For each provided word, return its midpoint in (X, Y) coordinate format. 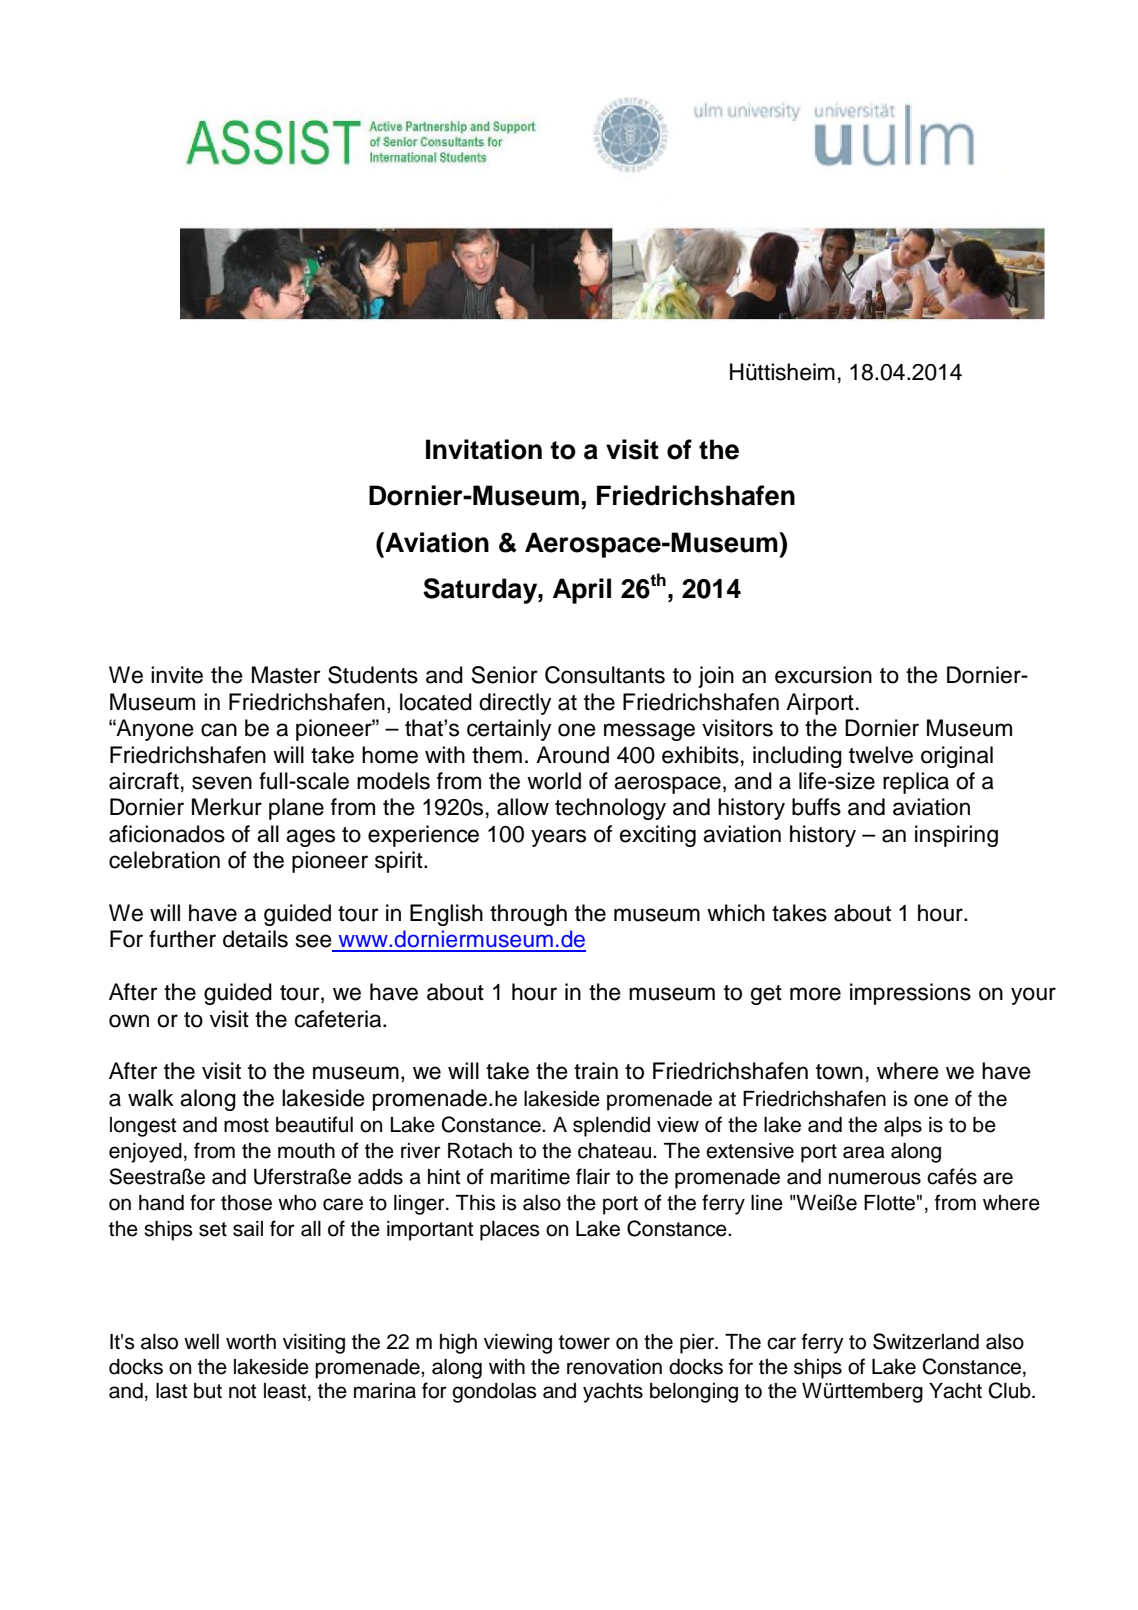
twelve (881, 755)
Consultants (605, 675)
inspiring (956, 836)
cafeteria (339, 1019)
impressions (910, 994)
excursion (823, 675)
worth (251, 1342)
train (596, 1071)
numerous (875, 1178)
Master (286, 675)
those (246, 1203)
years (558, 838)
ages (310, 838)
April (582, 591)
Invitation (484, 449)
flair (593, 1176)
